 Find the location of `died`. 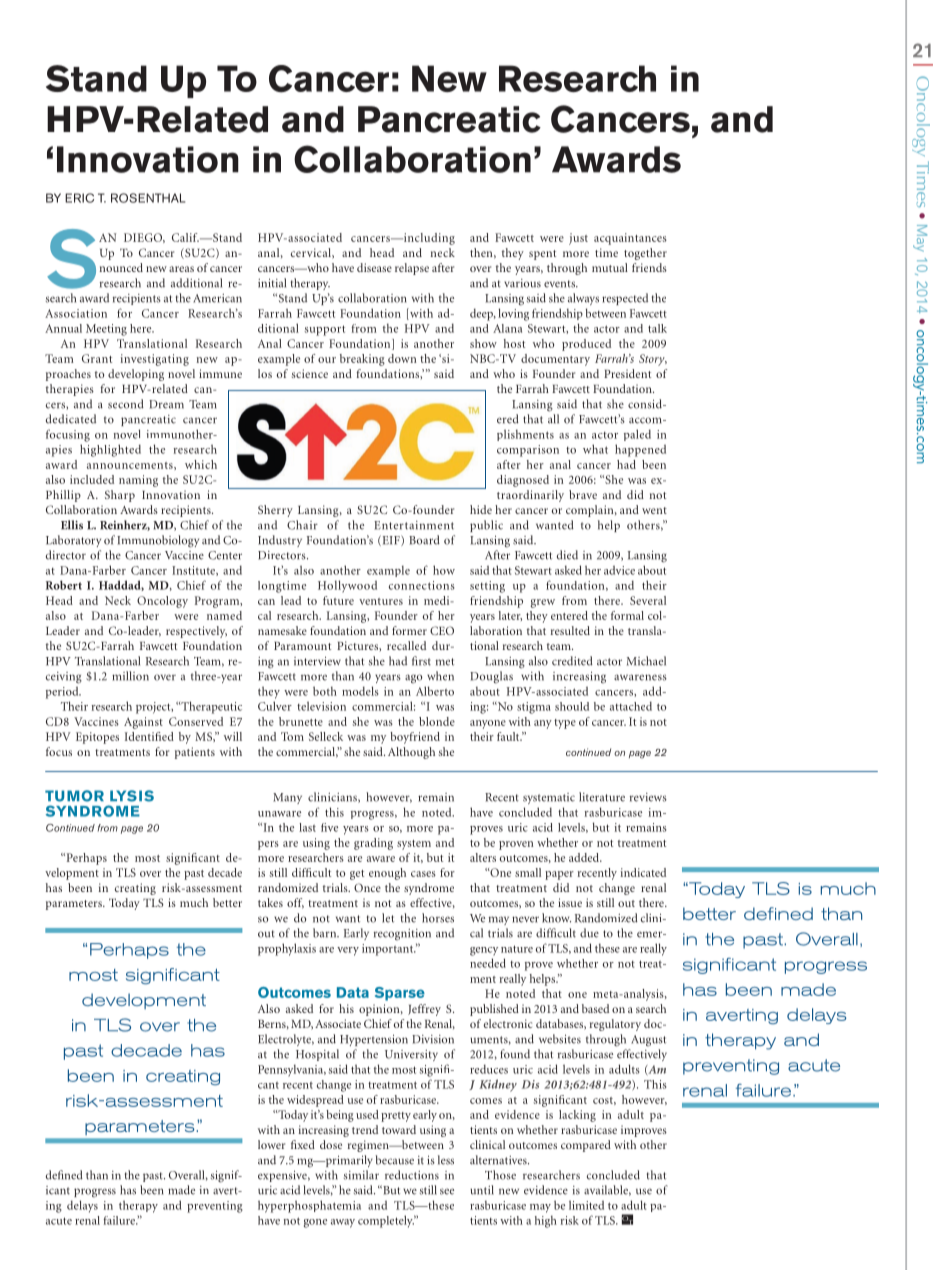

died is located at coordinates (567, 555).
